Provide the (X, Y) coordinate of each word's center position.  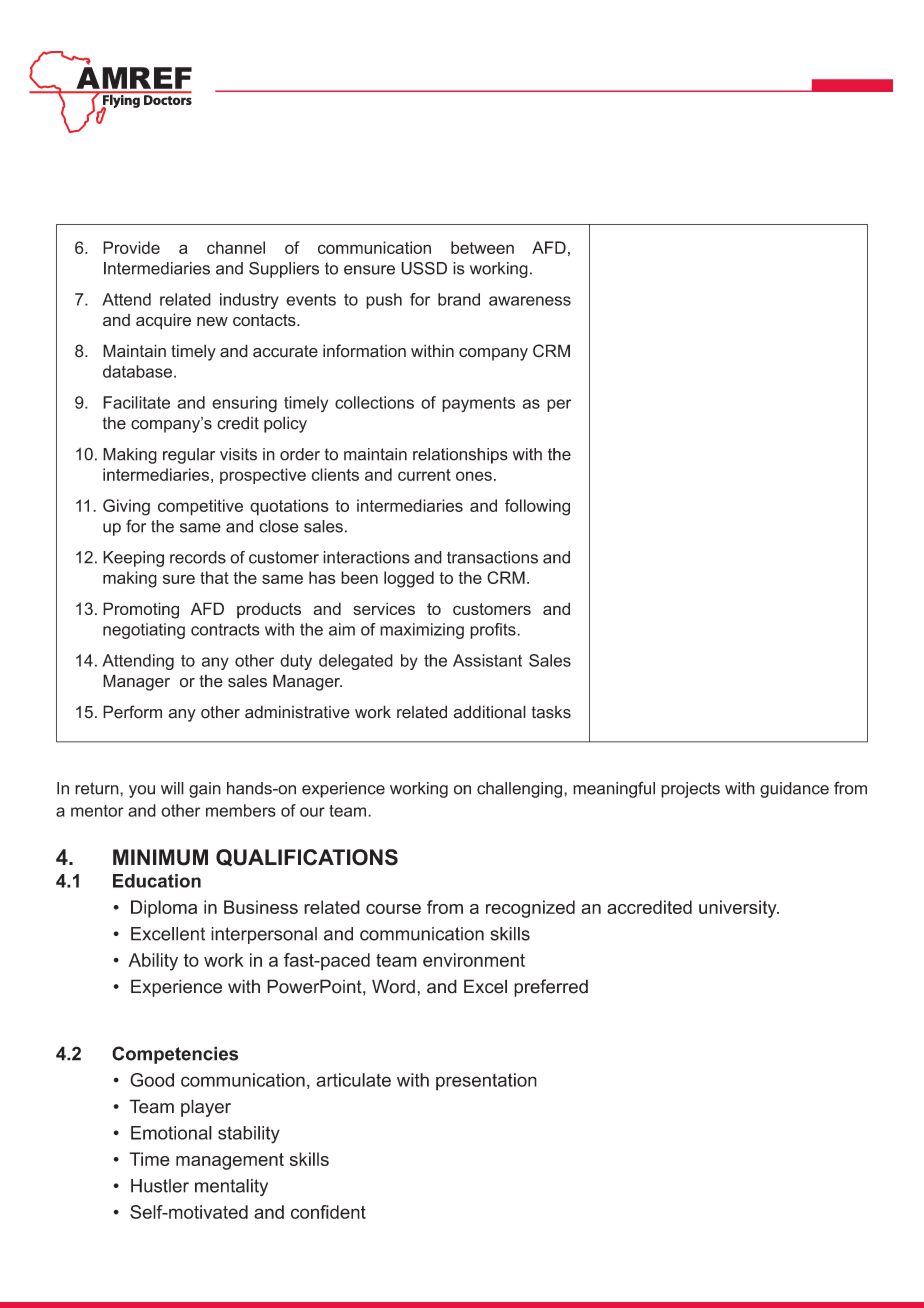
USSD (424, 268)
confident (328, 1212)
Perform (132, 712)
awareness (530, 301)
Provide (131, 247)
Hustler (160, 1186)
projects (690, 790)
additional (490, 712)
